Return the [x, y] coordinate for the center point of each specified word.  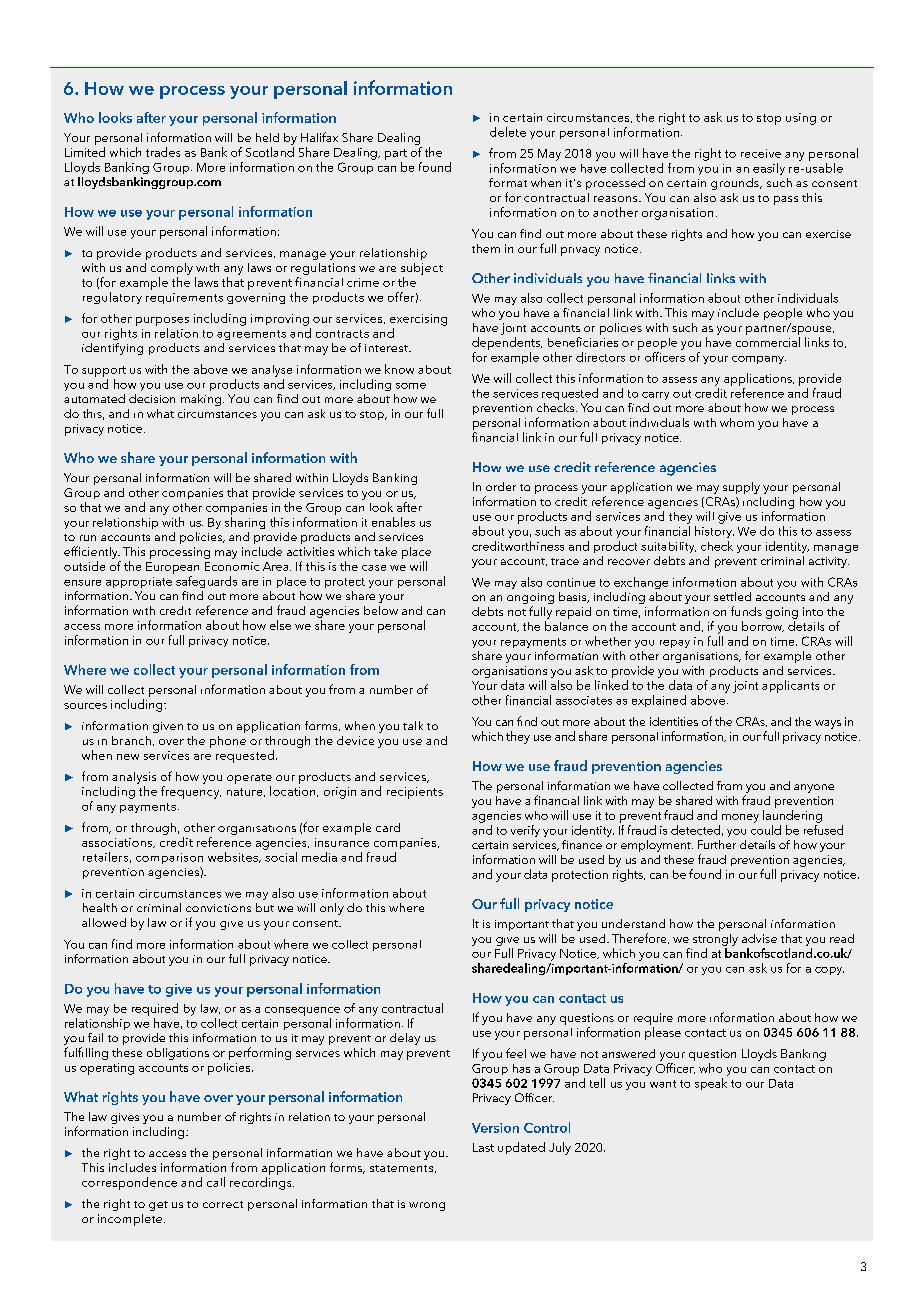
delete [508, 132]
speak [711, 1084]
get [158, 1206]
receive [761, 153]
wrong [427, 1206]
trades [163, 152]
